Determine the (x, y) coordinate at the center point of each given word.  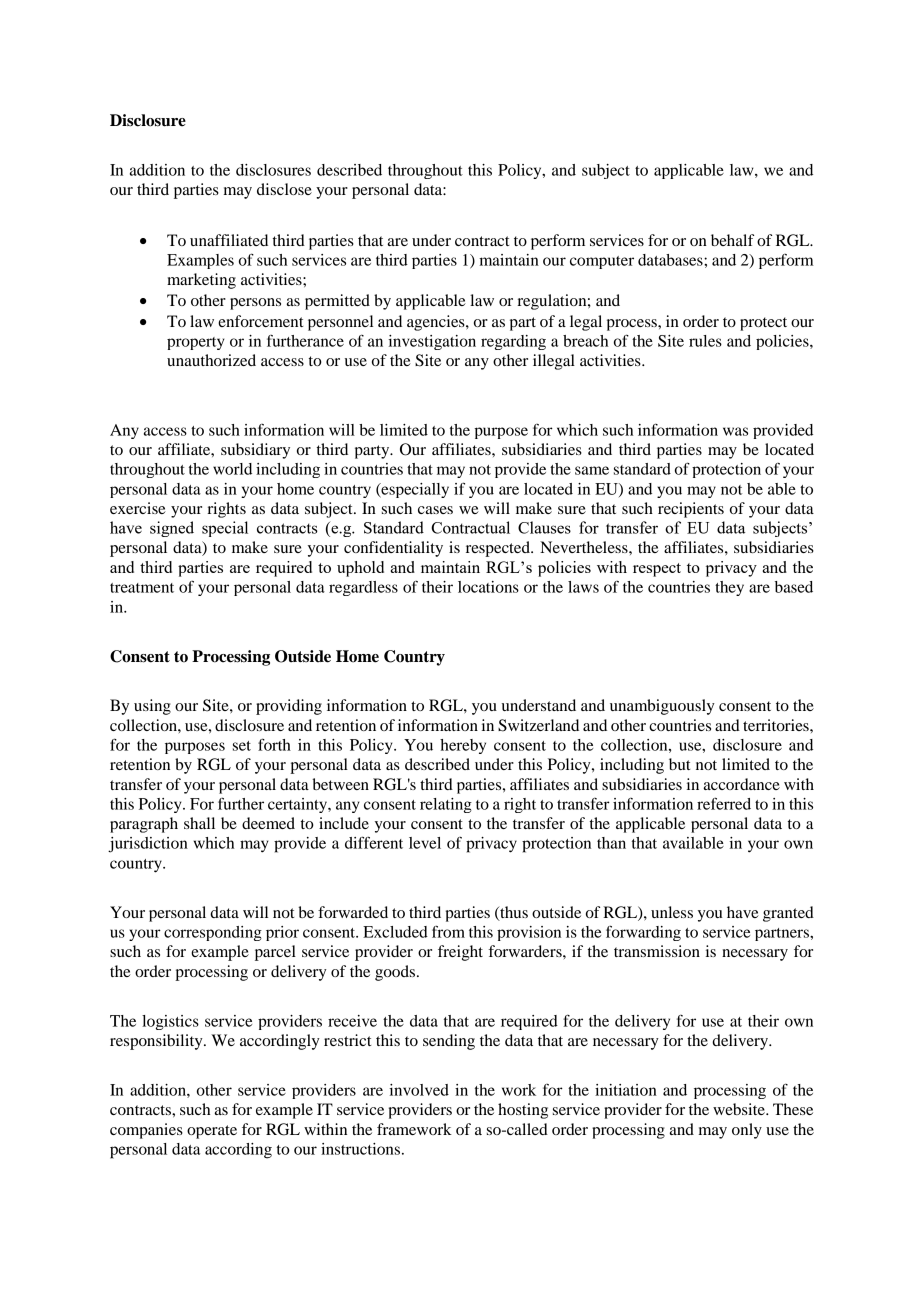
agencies (437, 323)
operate (212, 1132)
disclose (284, 189)
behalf (732, 240)
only (747, 1131)
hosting (523, 1111)
